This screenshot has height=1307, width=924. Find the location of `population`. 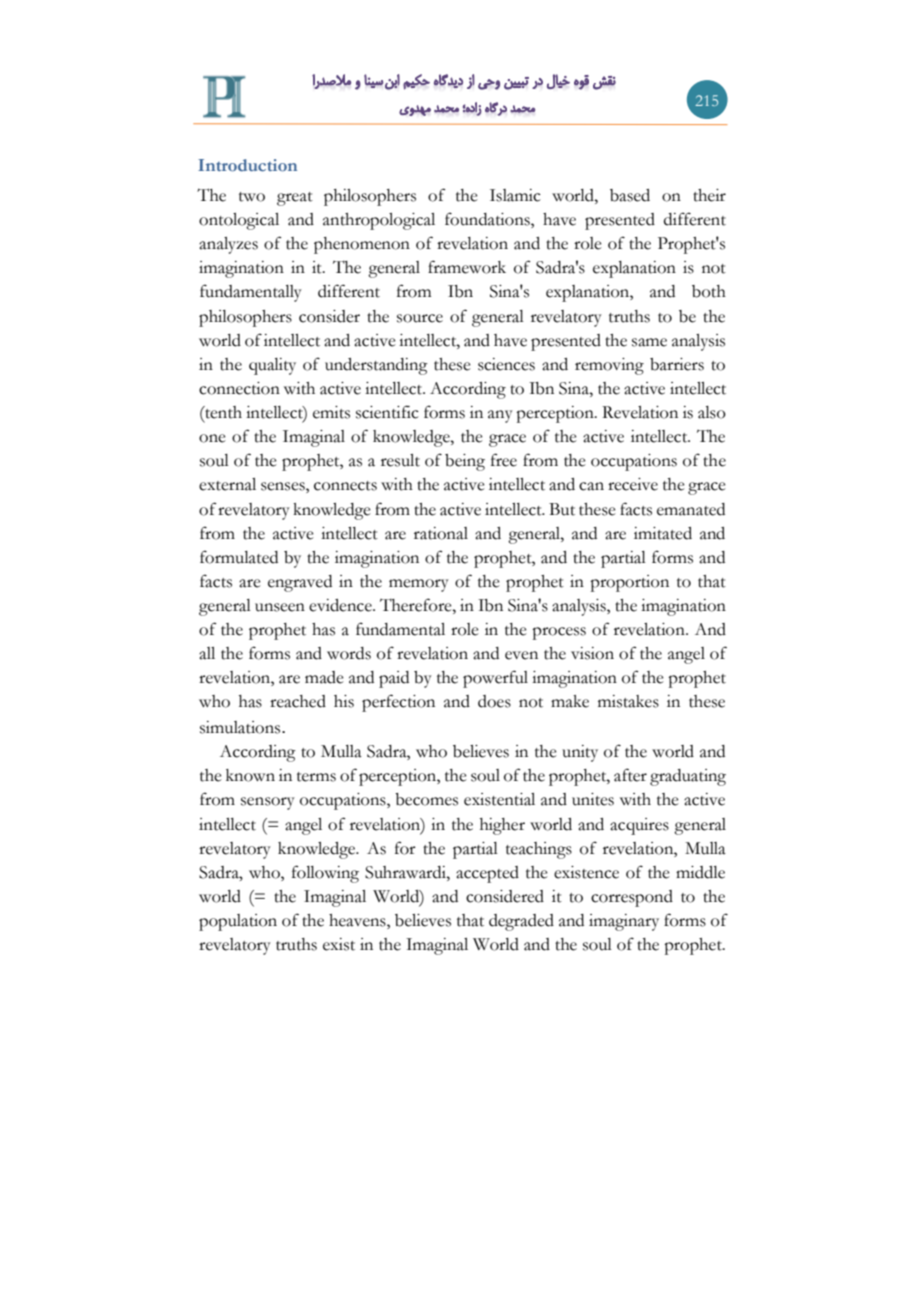

population is located at coordinates (238, 922).
